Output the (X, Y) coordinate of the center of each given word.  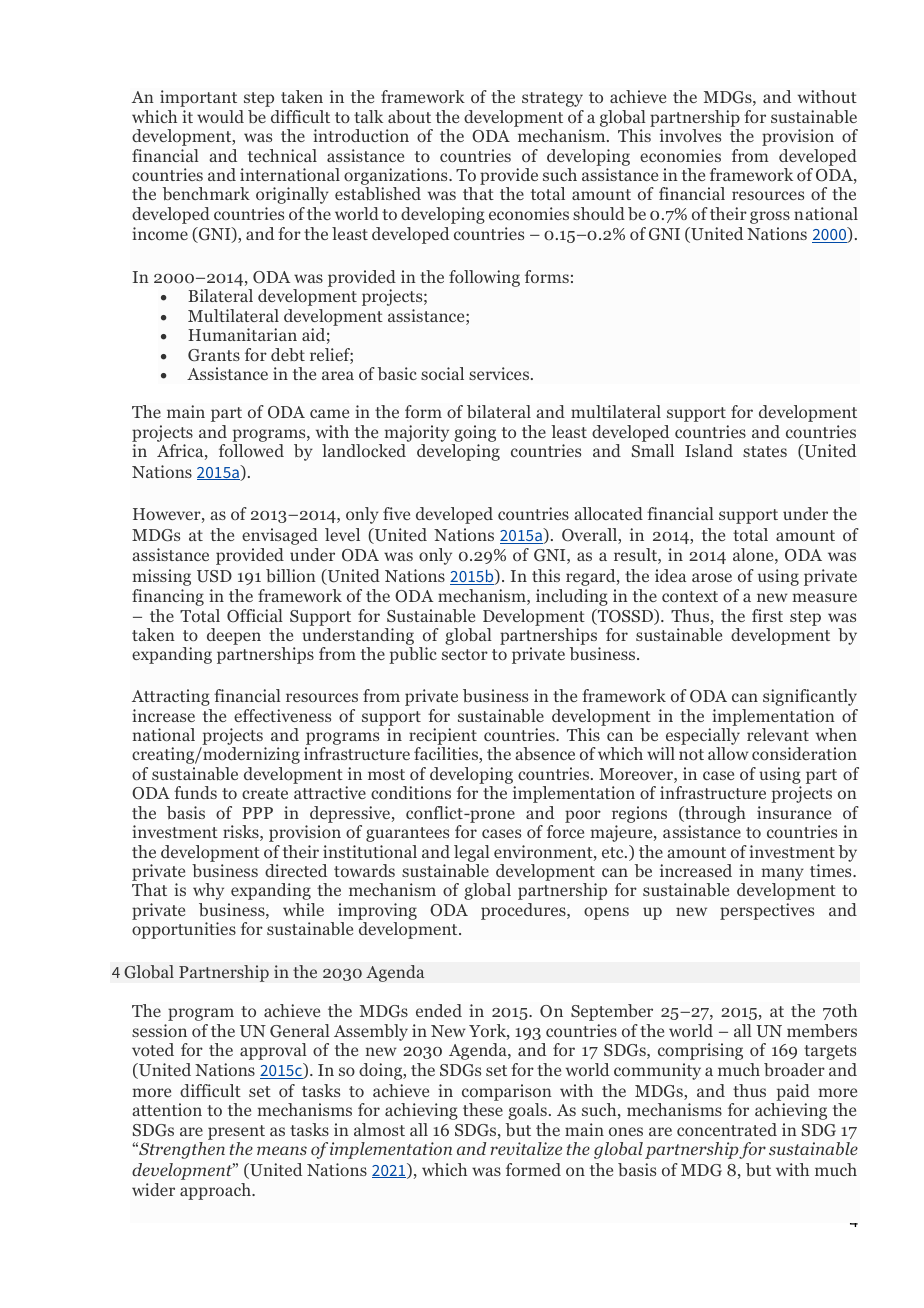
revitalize (526, 1148)
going (475, 433)
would (220, 116)
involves (690, 135)
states (765, 451)
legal (472, 853)
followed (251, 450)
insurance (794, 812)
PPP (257, 813)
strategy (552, 99)
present (236, 1132)
